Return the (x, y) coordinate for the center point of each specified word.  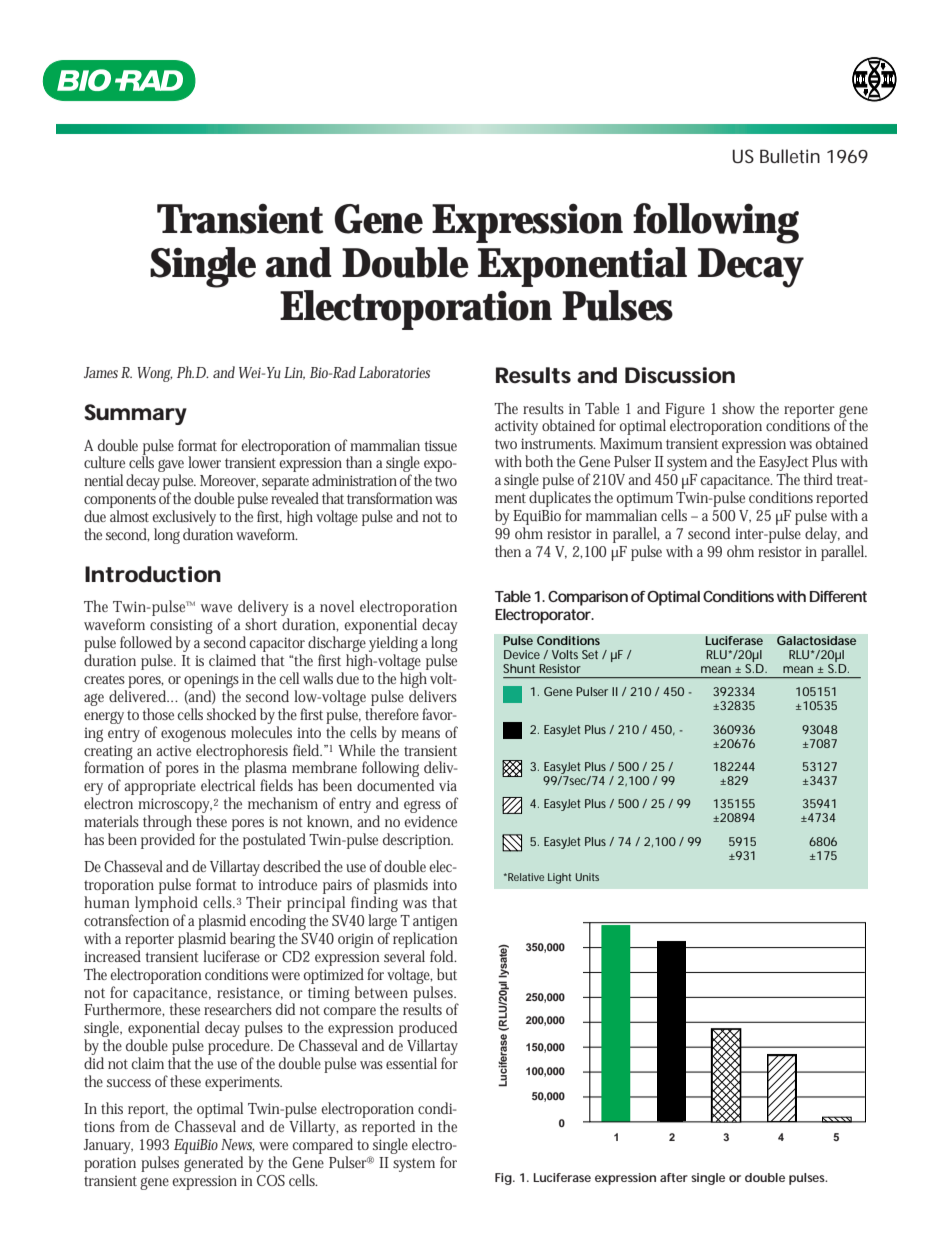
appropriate (160, 787)
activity (516, 427)
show (738, 408)
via (448, 785)
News (238, 1145)
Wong (155, 374)
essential (411, 1063)
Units (587, 877)
